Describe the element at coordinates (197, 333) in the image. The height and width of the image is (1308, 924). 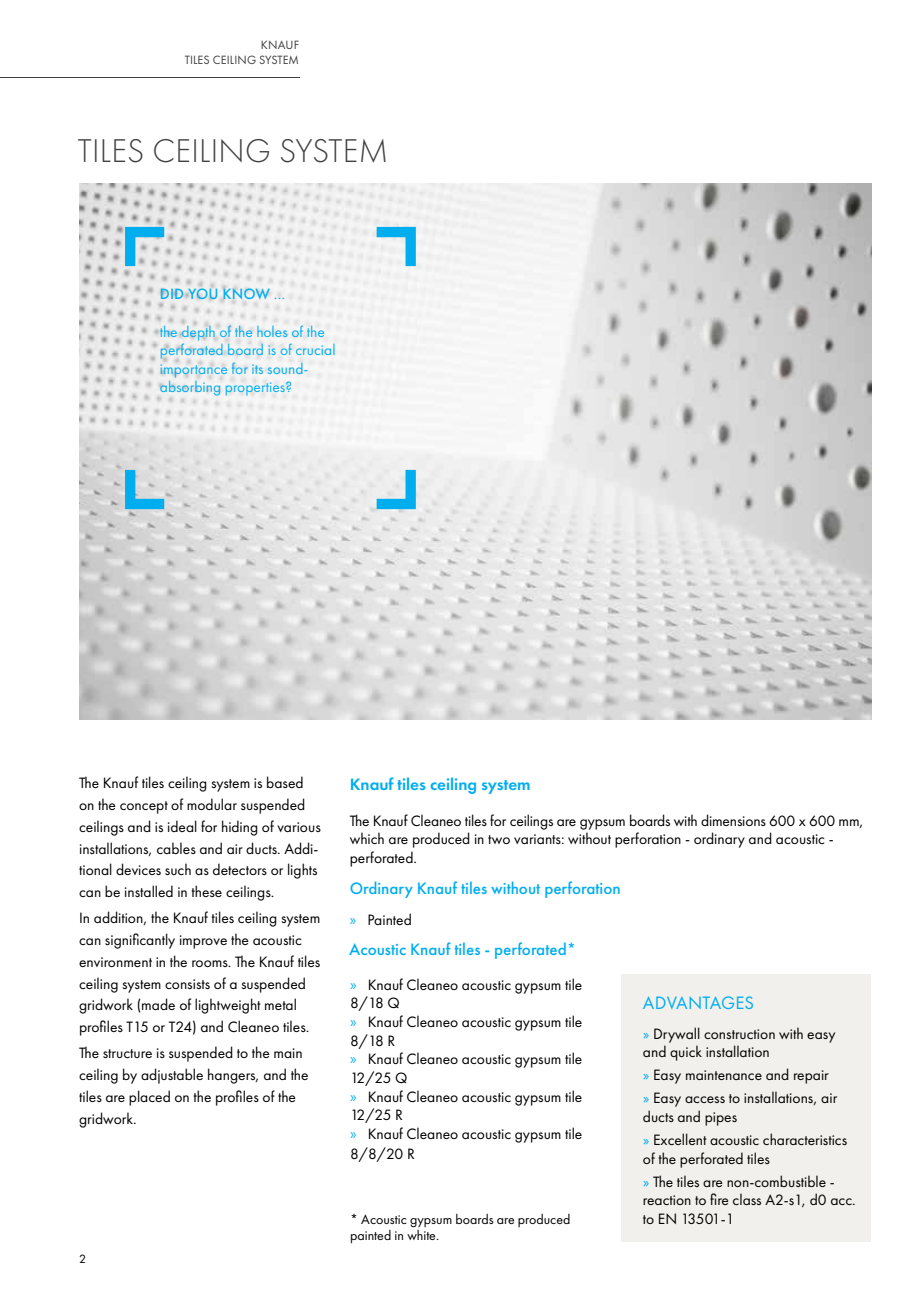
I see `depth` at that location.
